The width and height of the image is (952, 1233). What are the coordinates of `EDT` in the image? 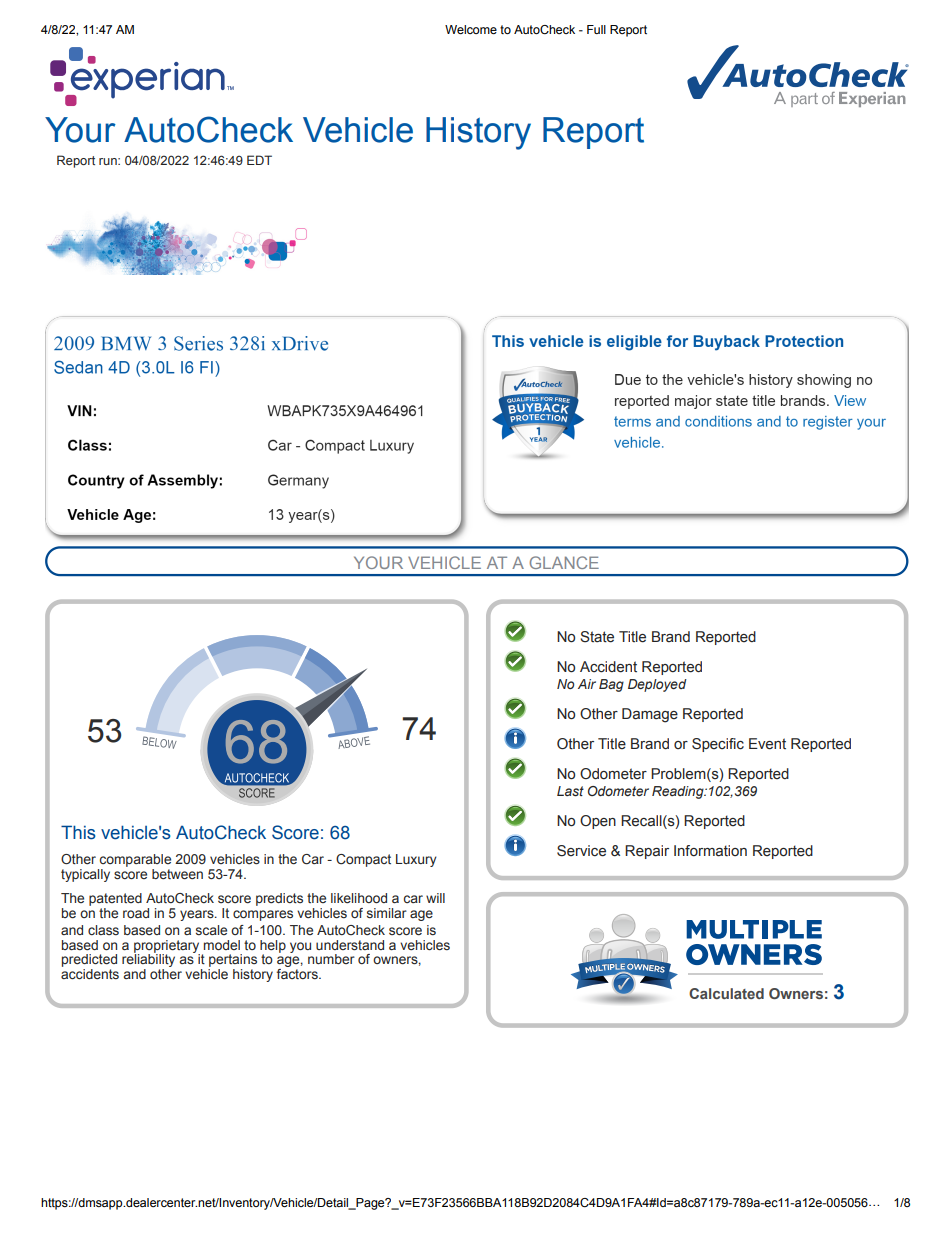 It's located at (259, 160).
